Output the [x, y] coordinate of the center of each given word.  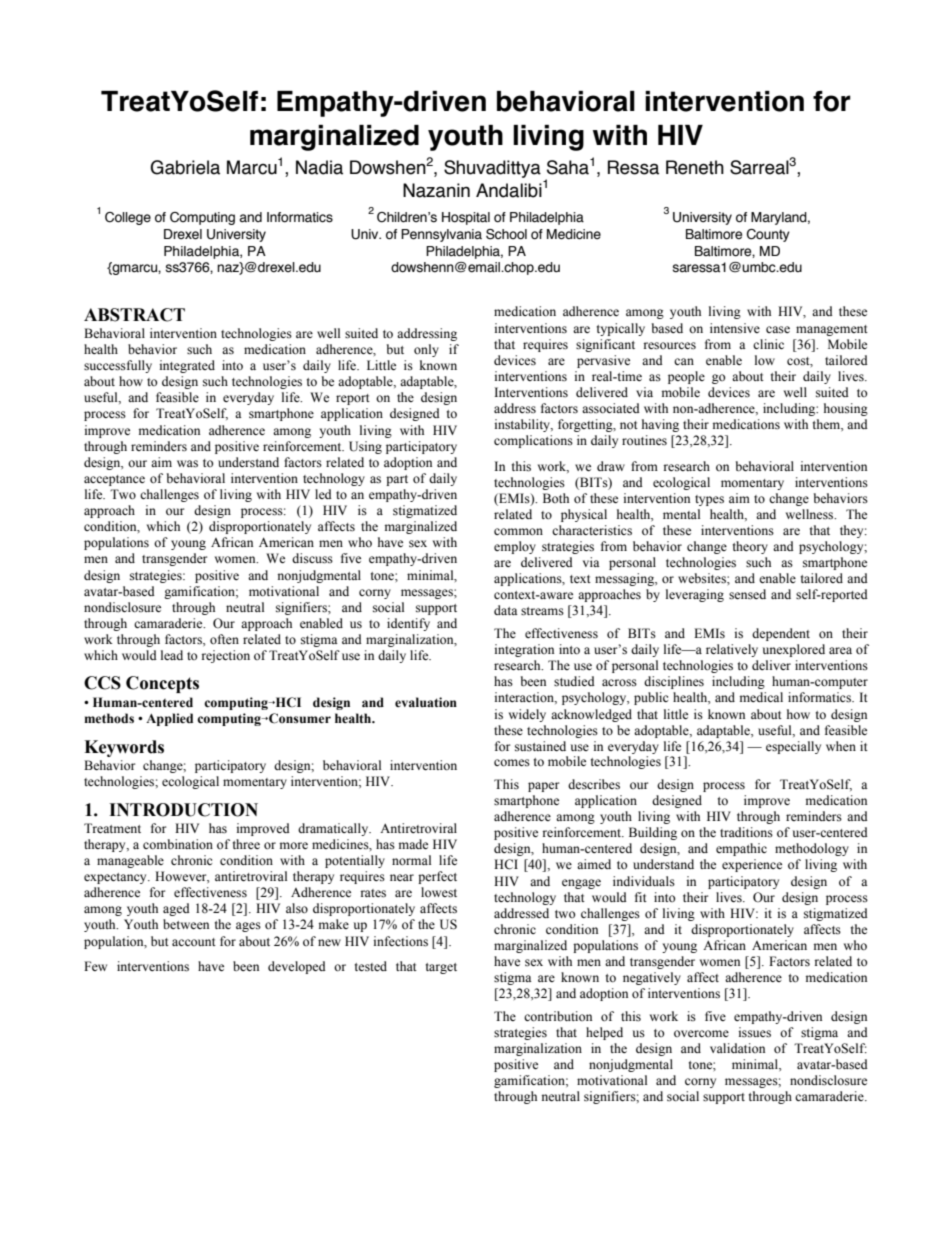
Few [95, 966]
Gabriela [185, 167]
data [506, 610]
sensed [747, 594]
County [768, 235]
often [224, 639]
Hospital [466, 218]
